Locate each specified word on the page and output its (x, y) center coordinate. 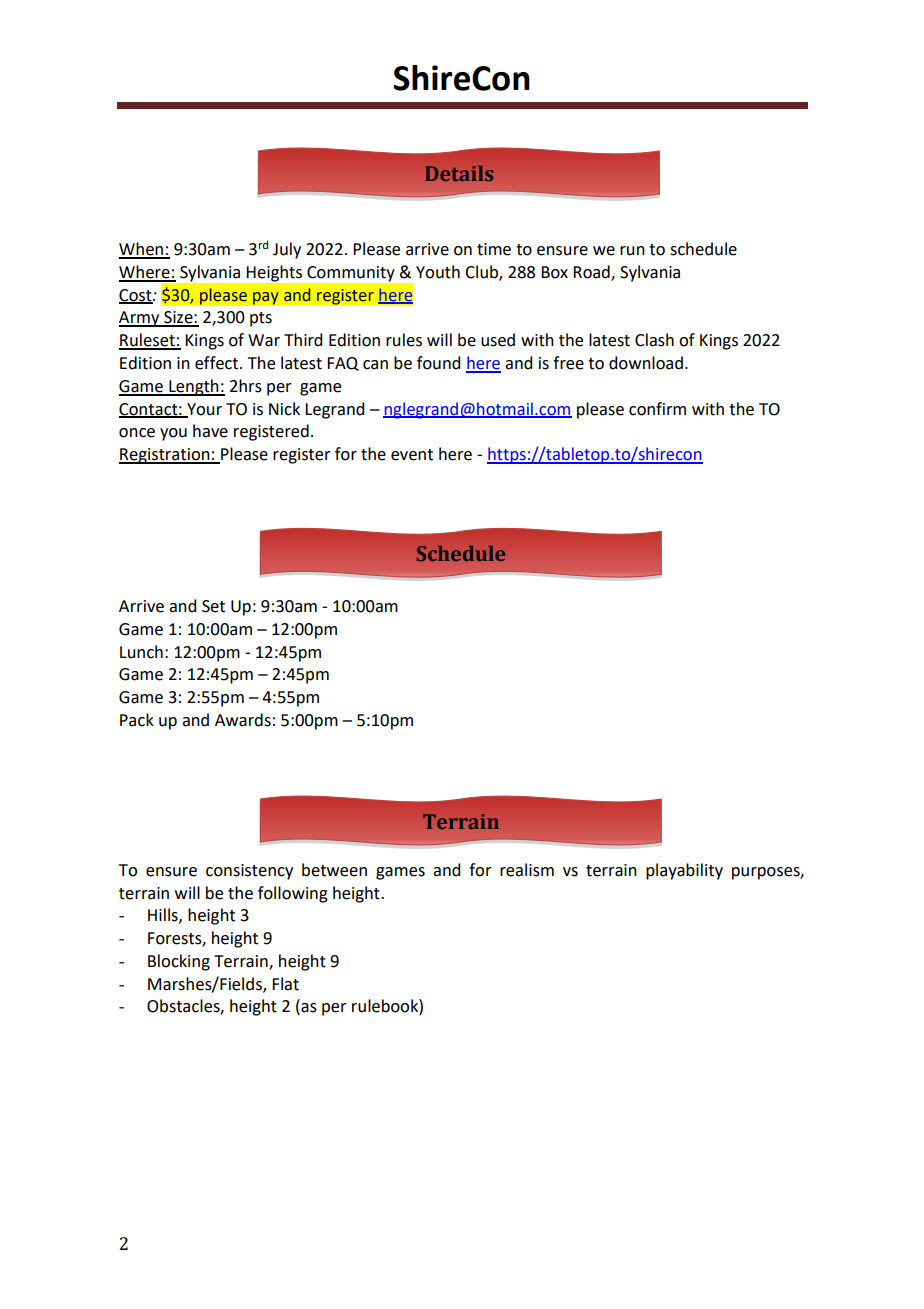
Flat (285, 984)
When (142, 250)
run (632, 251)
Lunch (141, 652)
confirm (657, 409)
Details (459, 173)
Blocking (179, 962)
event (412, 455)
